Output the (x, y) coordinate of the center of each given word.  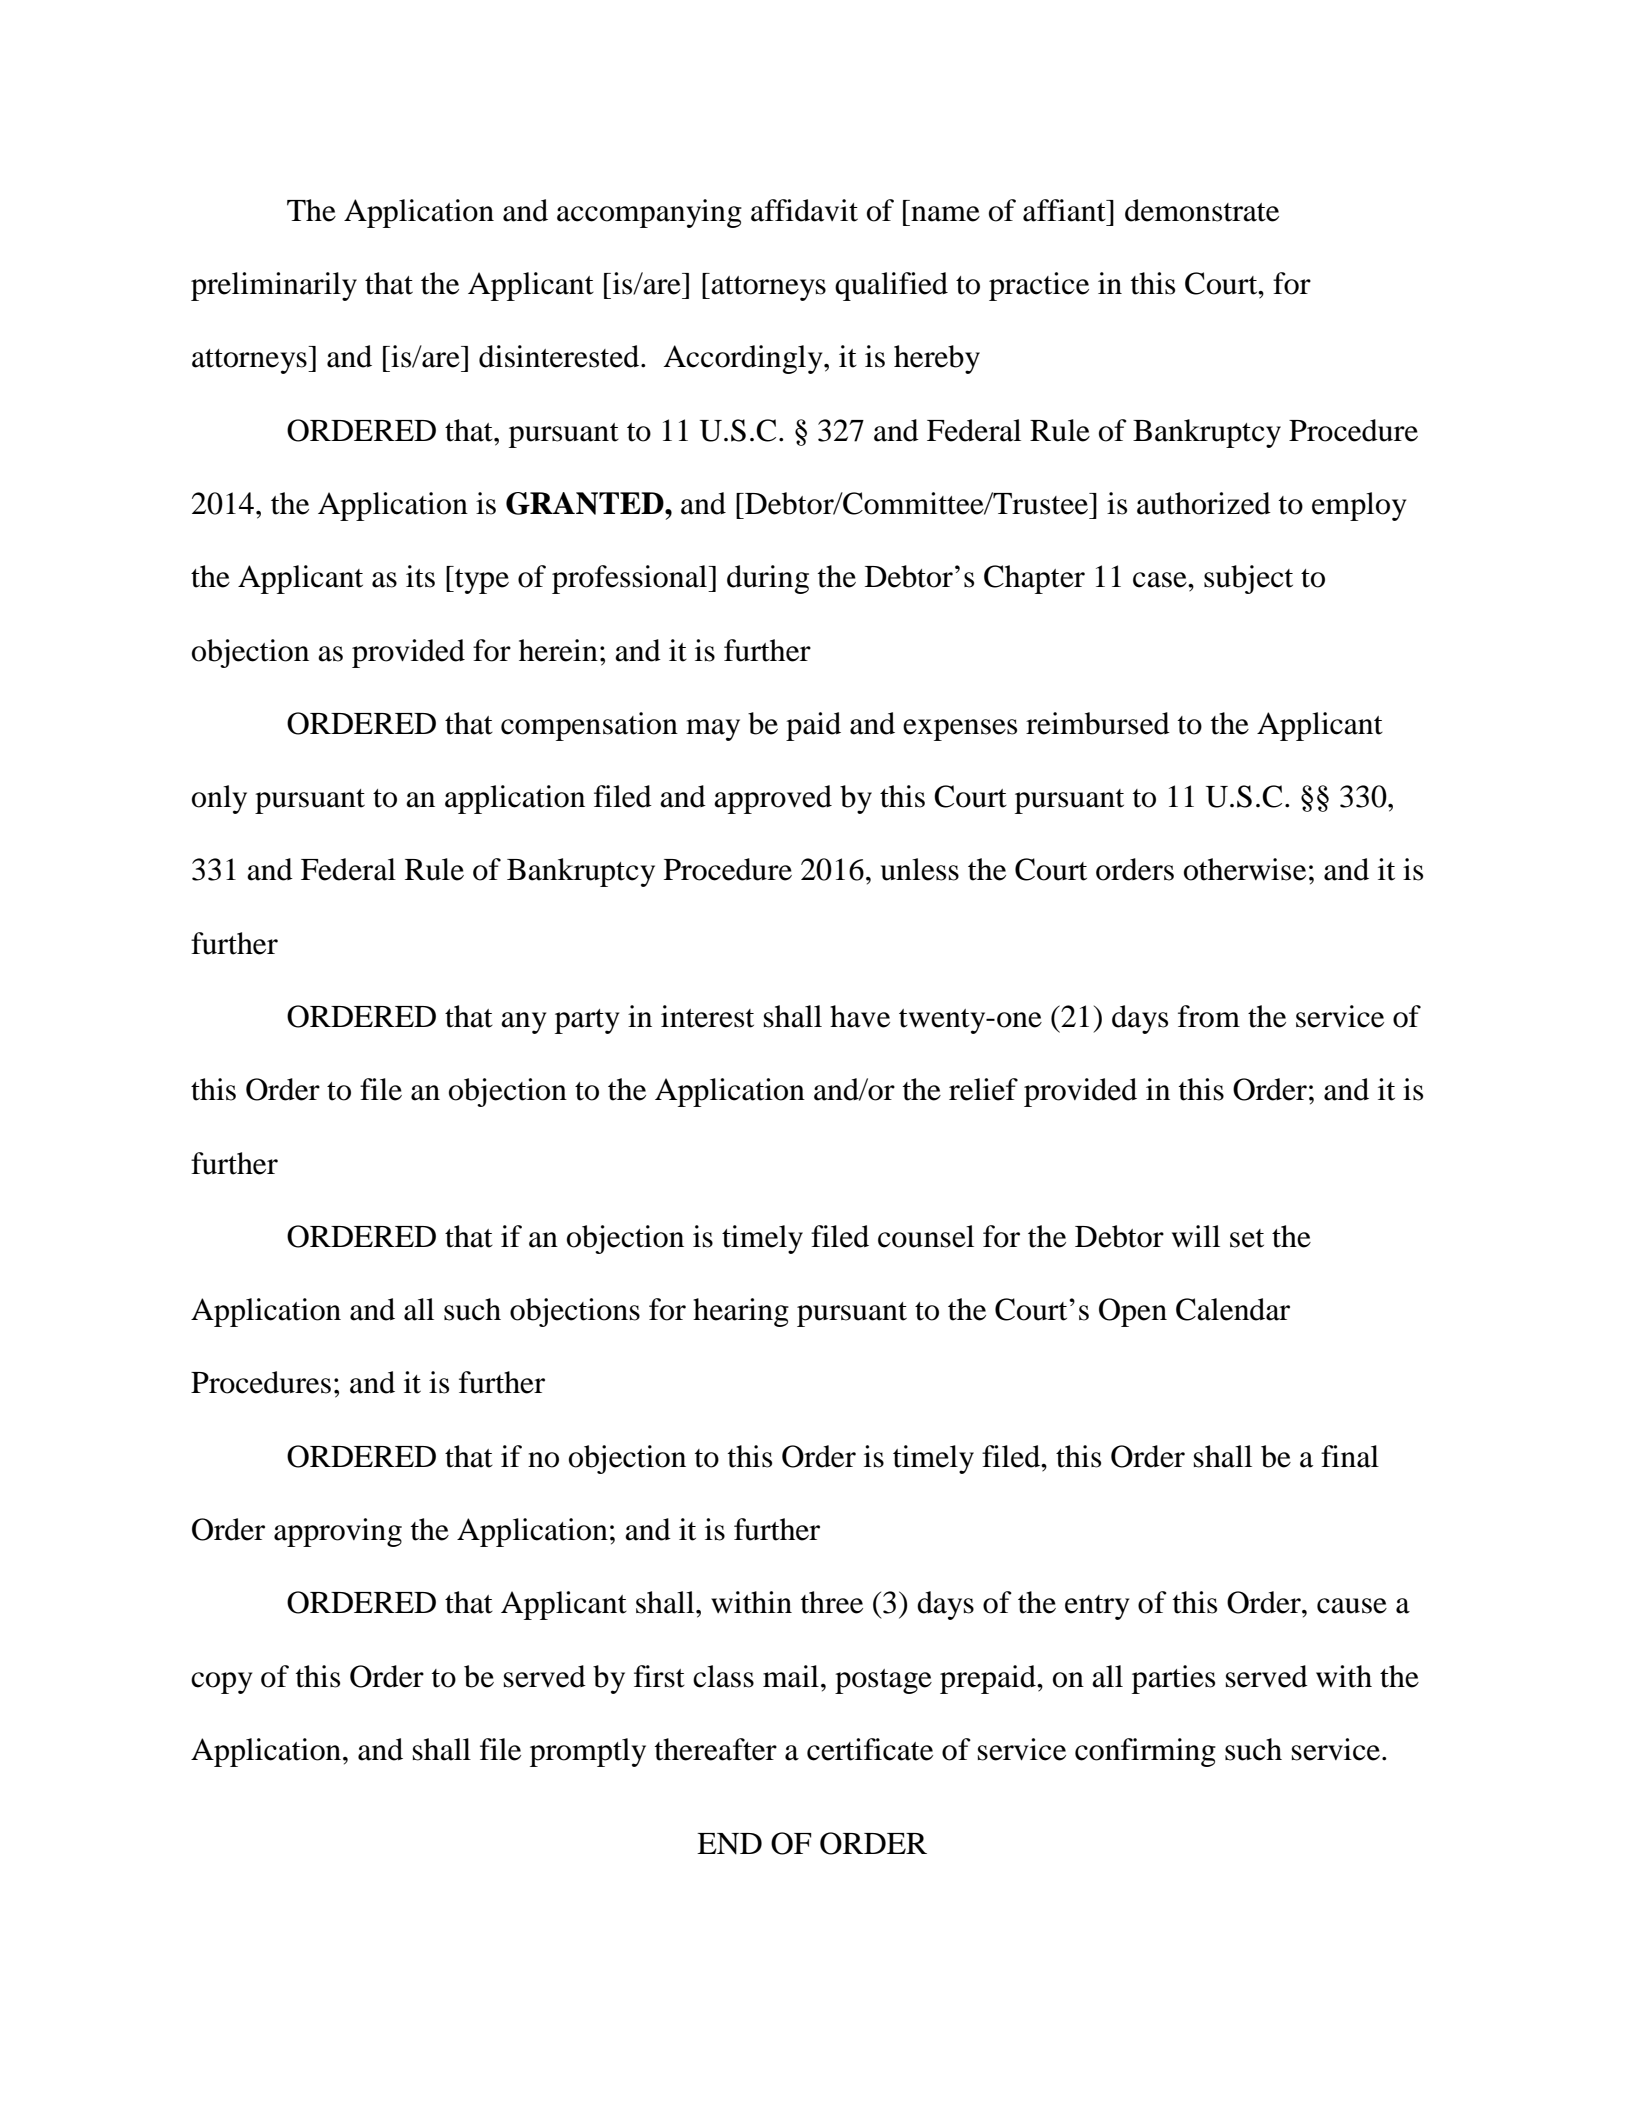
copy (221, 1683)
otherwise (1245, 869)
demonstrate (1202, 210)
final (1350, 1456)
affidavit (804, 210)
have (860, 1016)
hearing (741, 1312)
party (587, 1021)
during (768, 579)
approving (338, 1532)
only (219, 799)
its (420, 576)
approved (773, 799)
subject (1248, 579)
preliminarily (274, 286)
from (1209, 1016)
